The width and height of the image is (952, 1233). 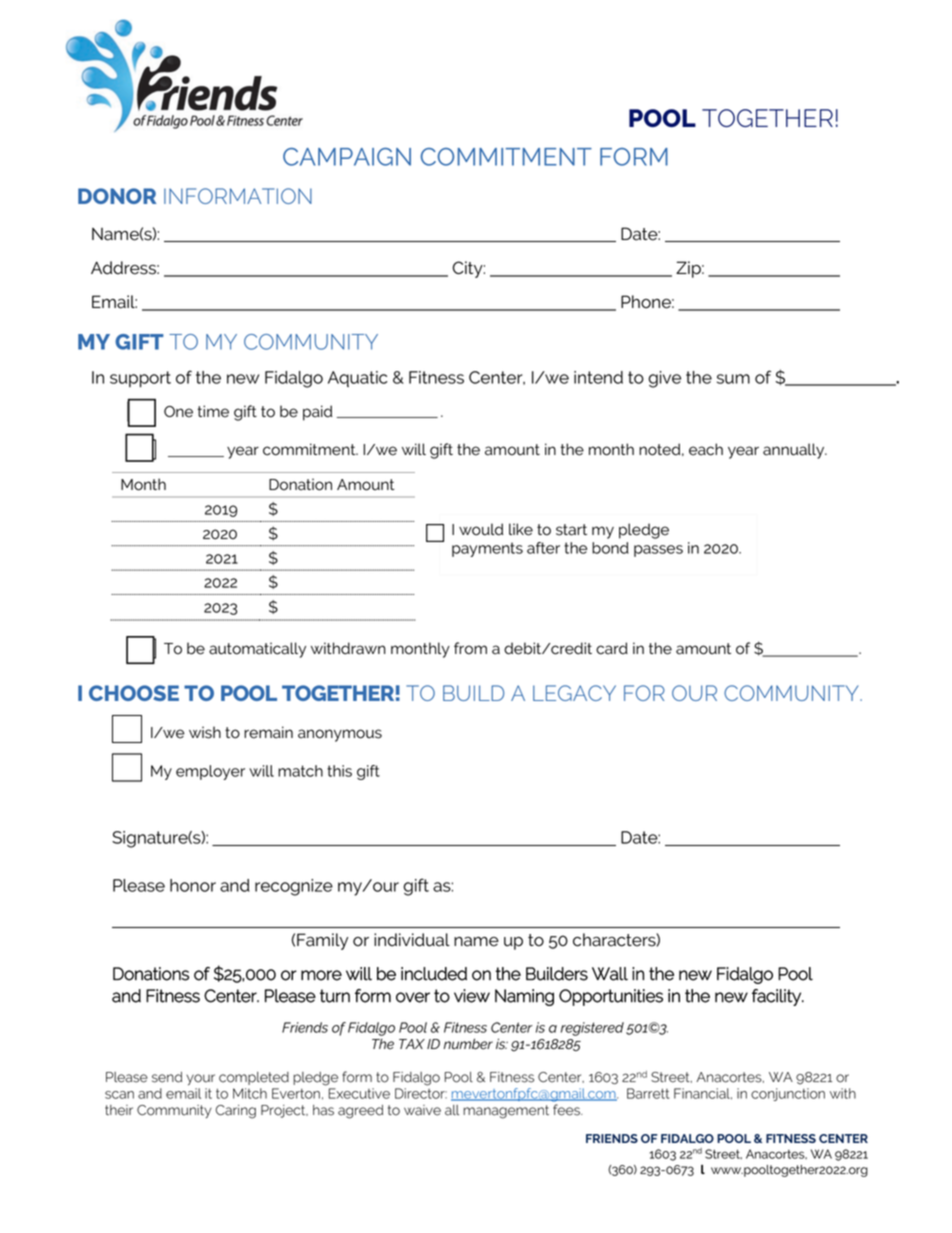 I want to click on your, so click(x=200, y=1079).
